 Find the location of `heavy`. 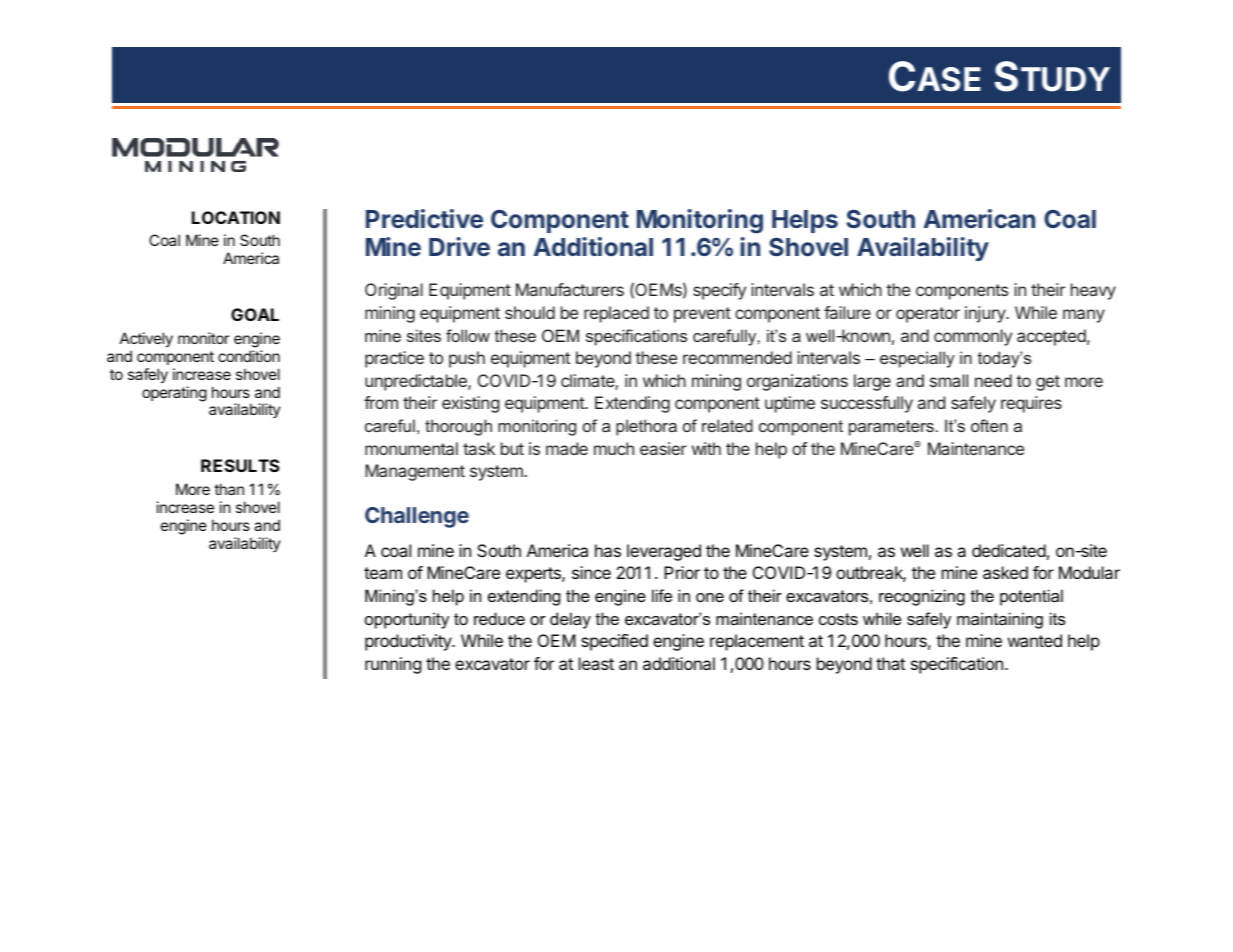

heavy is located at coordinates (1093, 291).
